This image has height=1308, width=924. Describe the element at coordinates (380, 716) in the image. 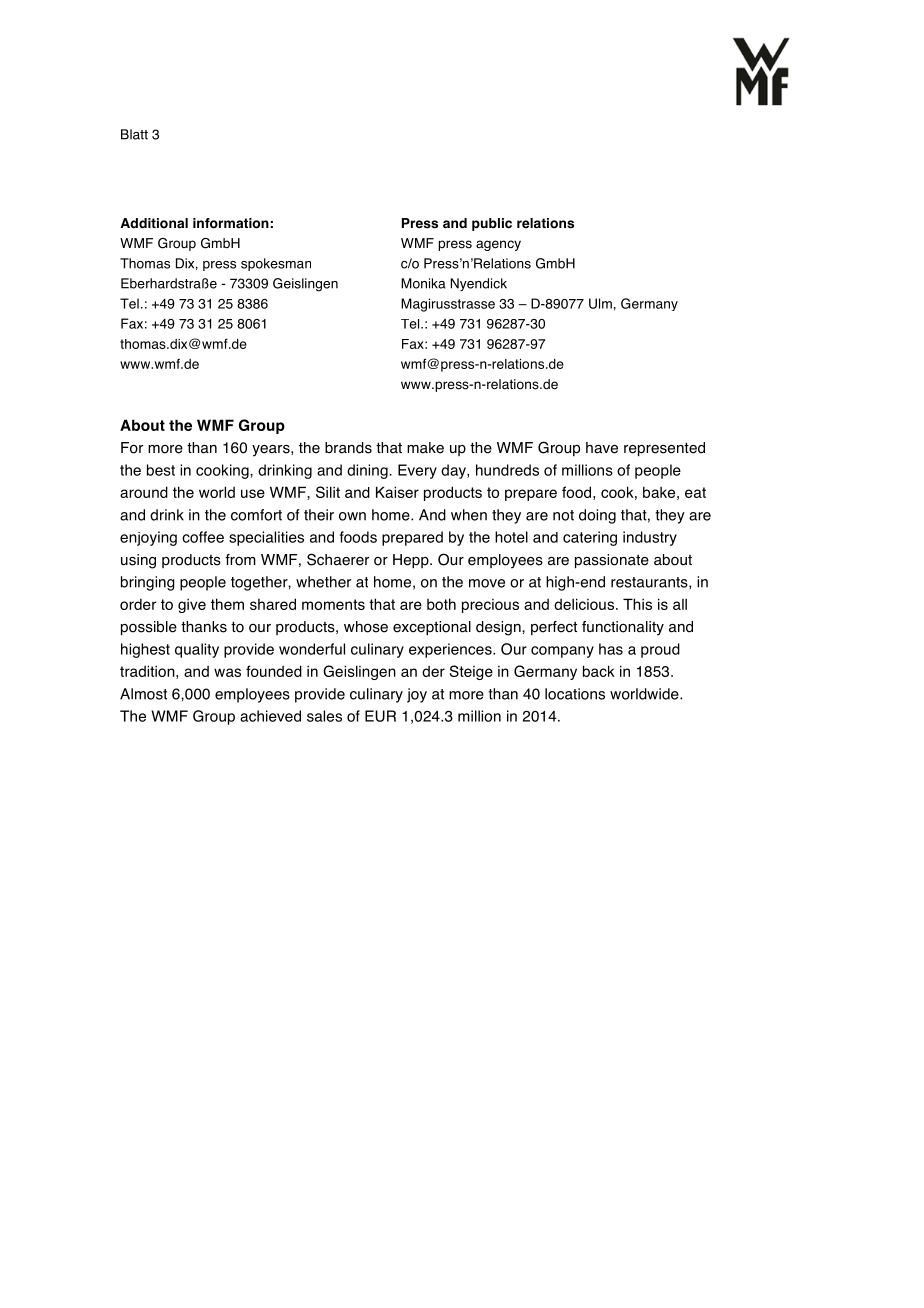

I see `EUR` at that location.
